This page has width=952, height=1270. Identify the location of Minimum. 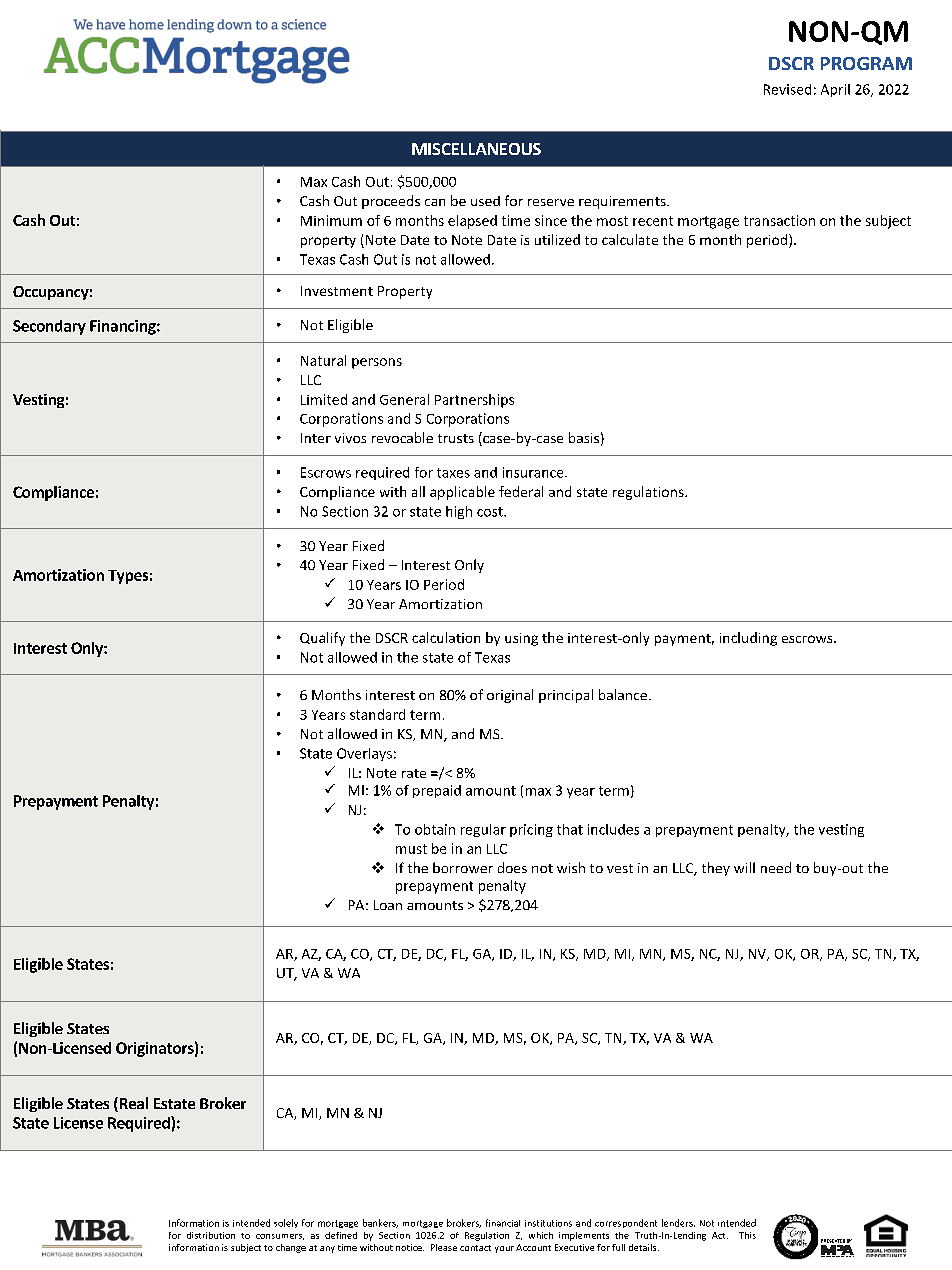
(331, 220).
